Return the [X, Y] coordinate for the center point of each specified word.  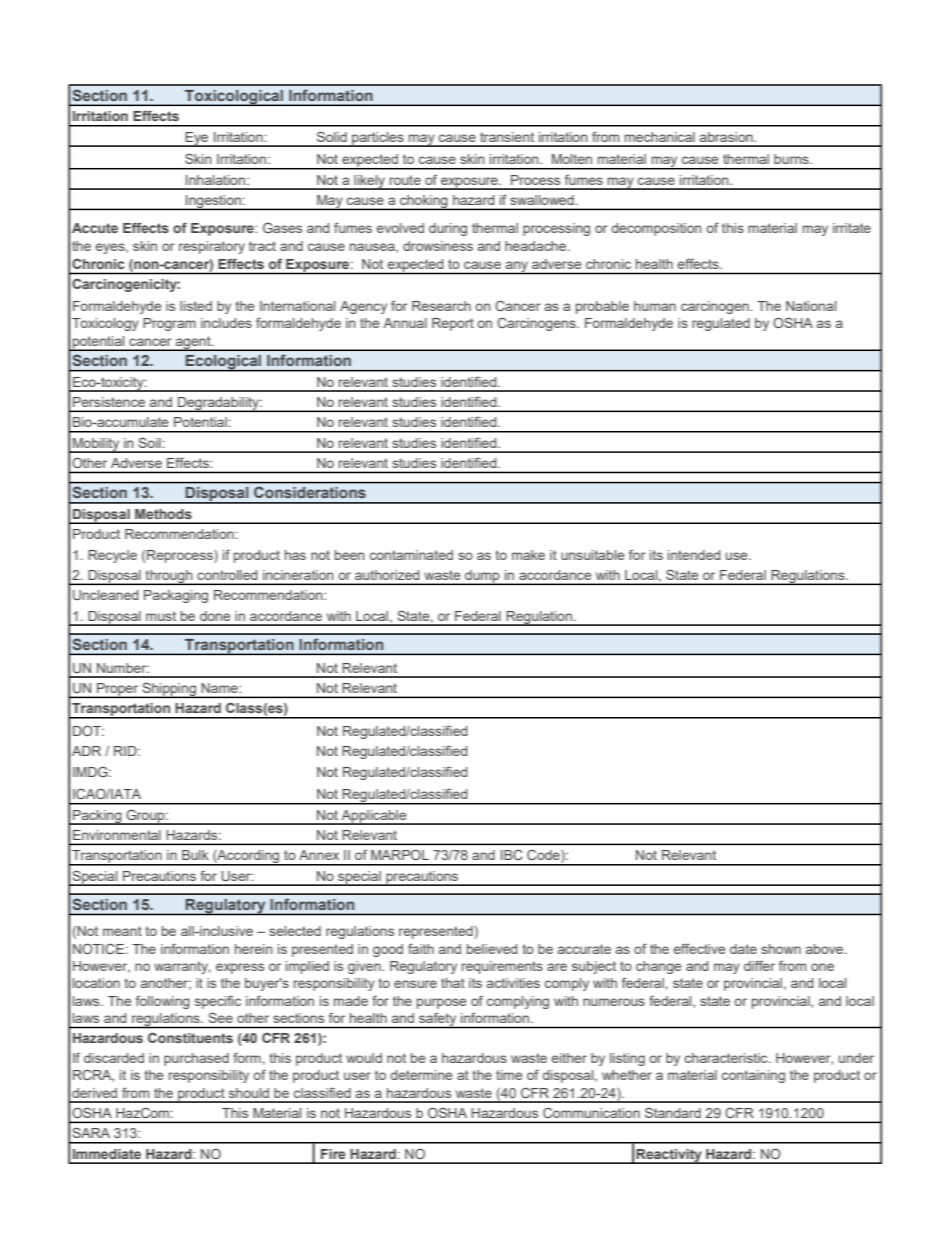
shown [781, 949]
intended [694, 555]
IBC [512, 855]
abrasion [727, 137]
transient [507, 137]
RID [126, 751]
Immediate [107, 1154]
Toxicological [234, 98]
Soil [149, 442]
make [528, 555]
